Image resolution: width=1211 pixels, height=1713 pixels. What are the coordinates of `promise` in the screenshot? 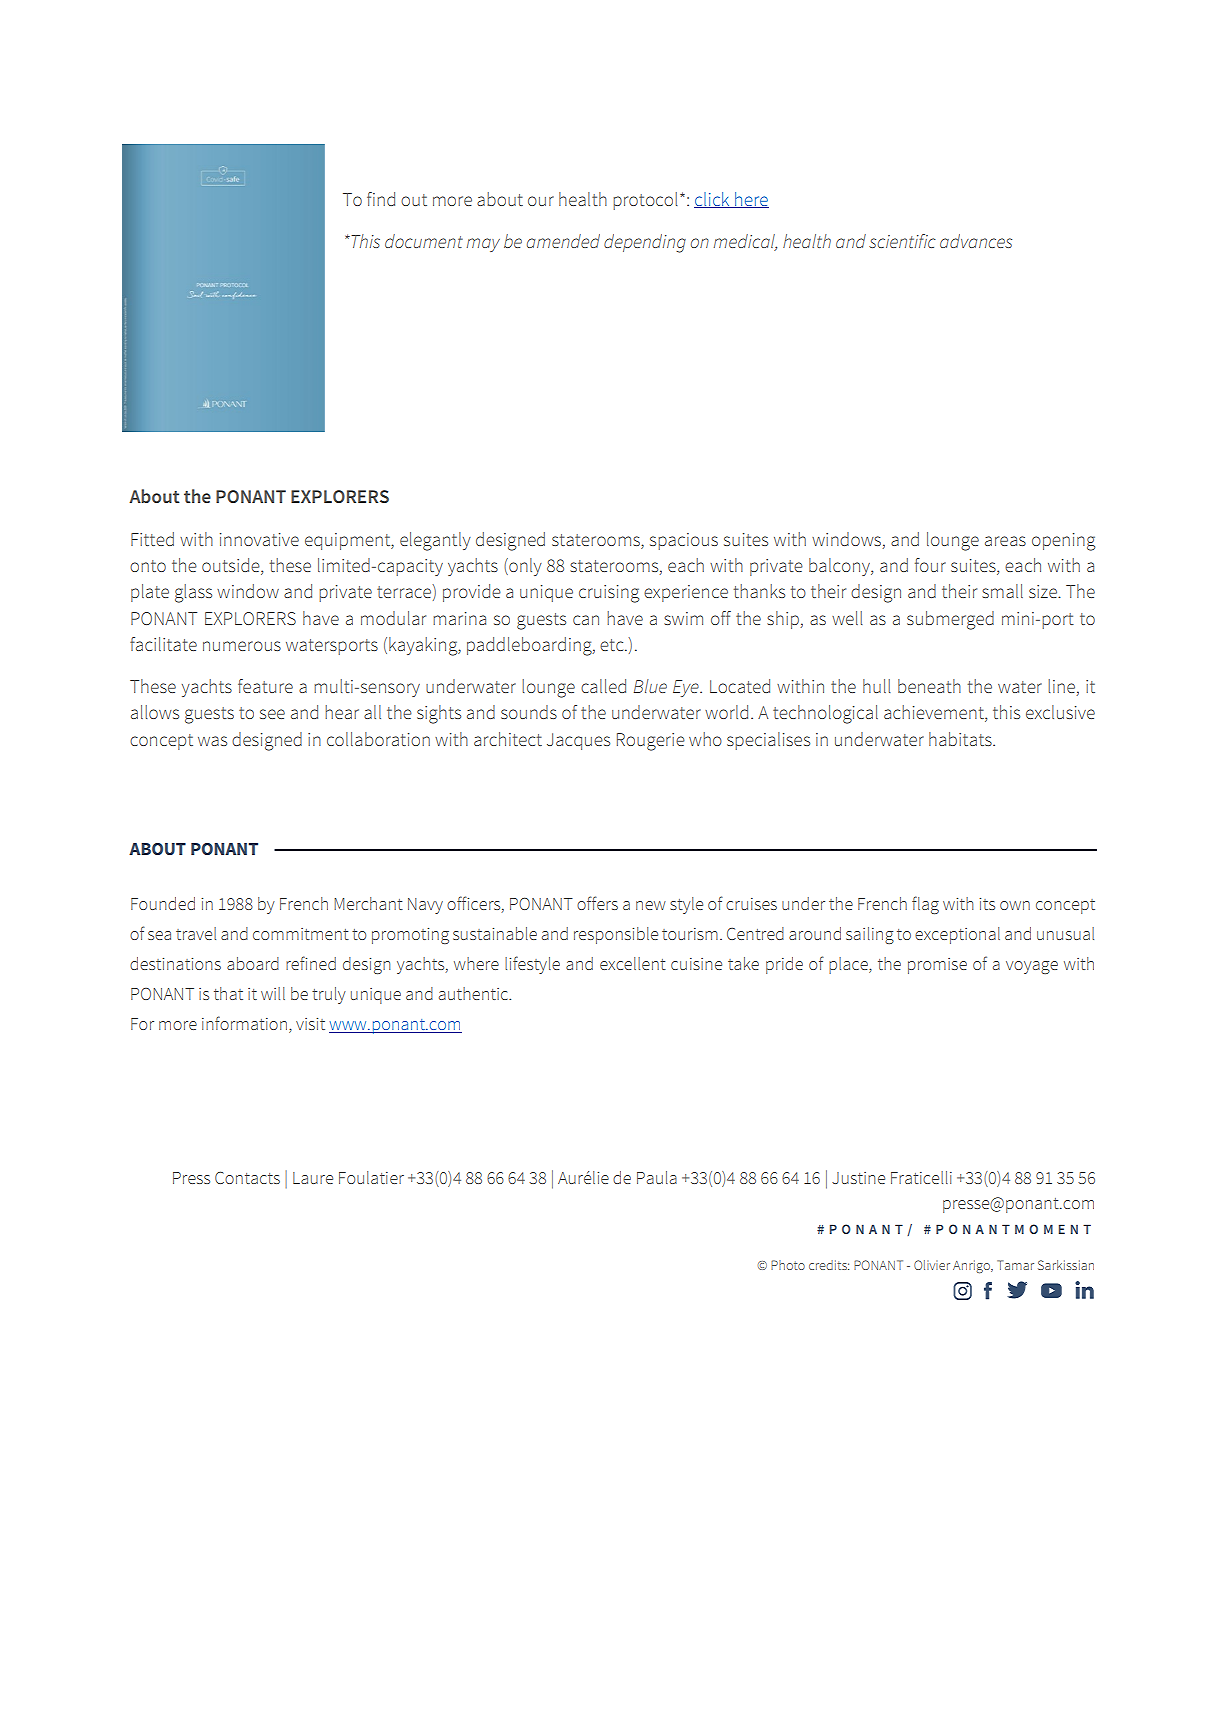 It's located at (937, 966).
